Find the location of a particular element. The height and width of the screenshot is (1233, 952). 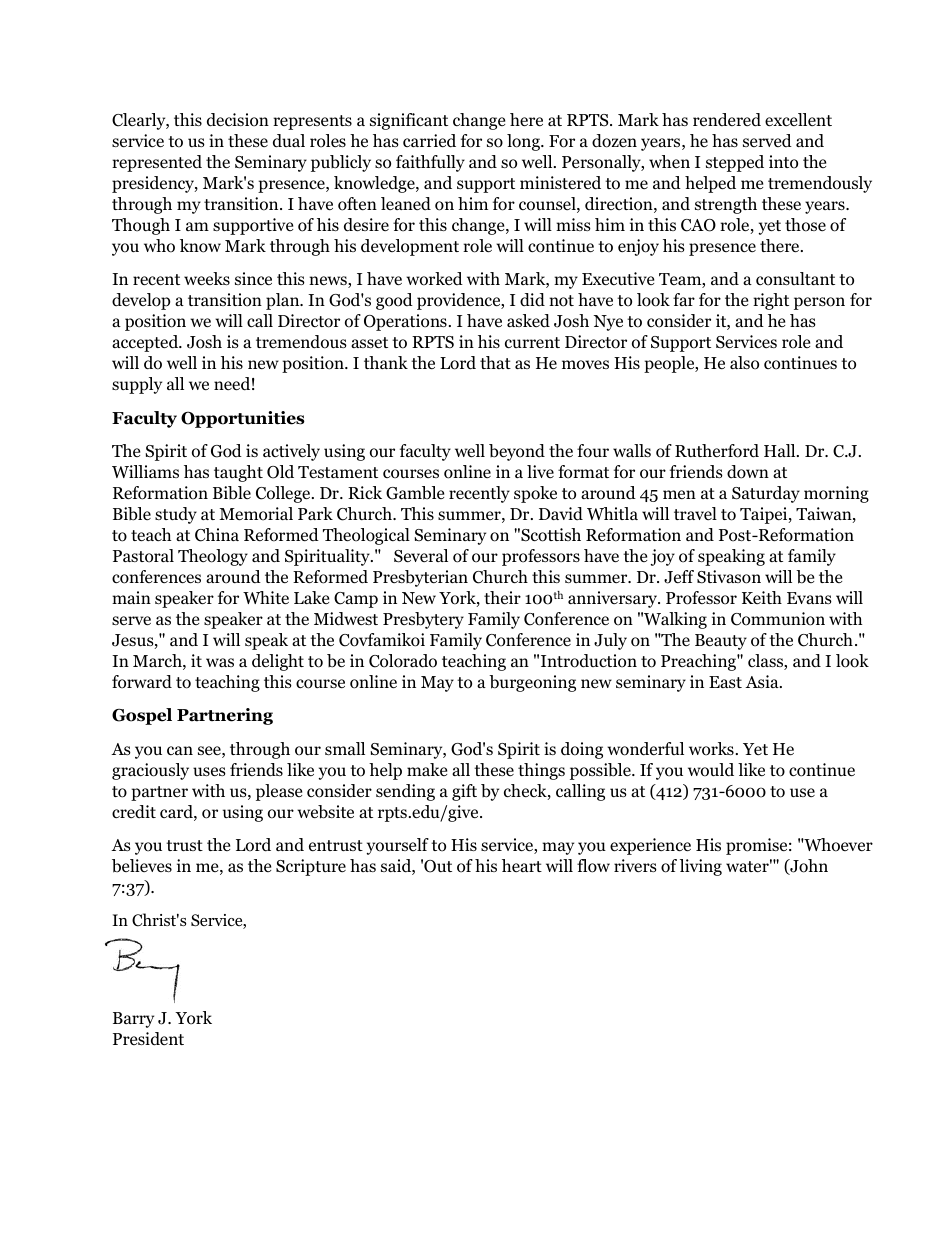

Asia is located at coordinates (763, 681).
